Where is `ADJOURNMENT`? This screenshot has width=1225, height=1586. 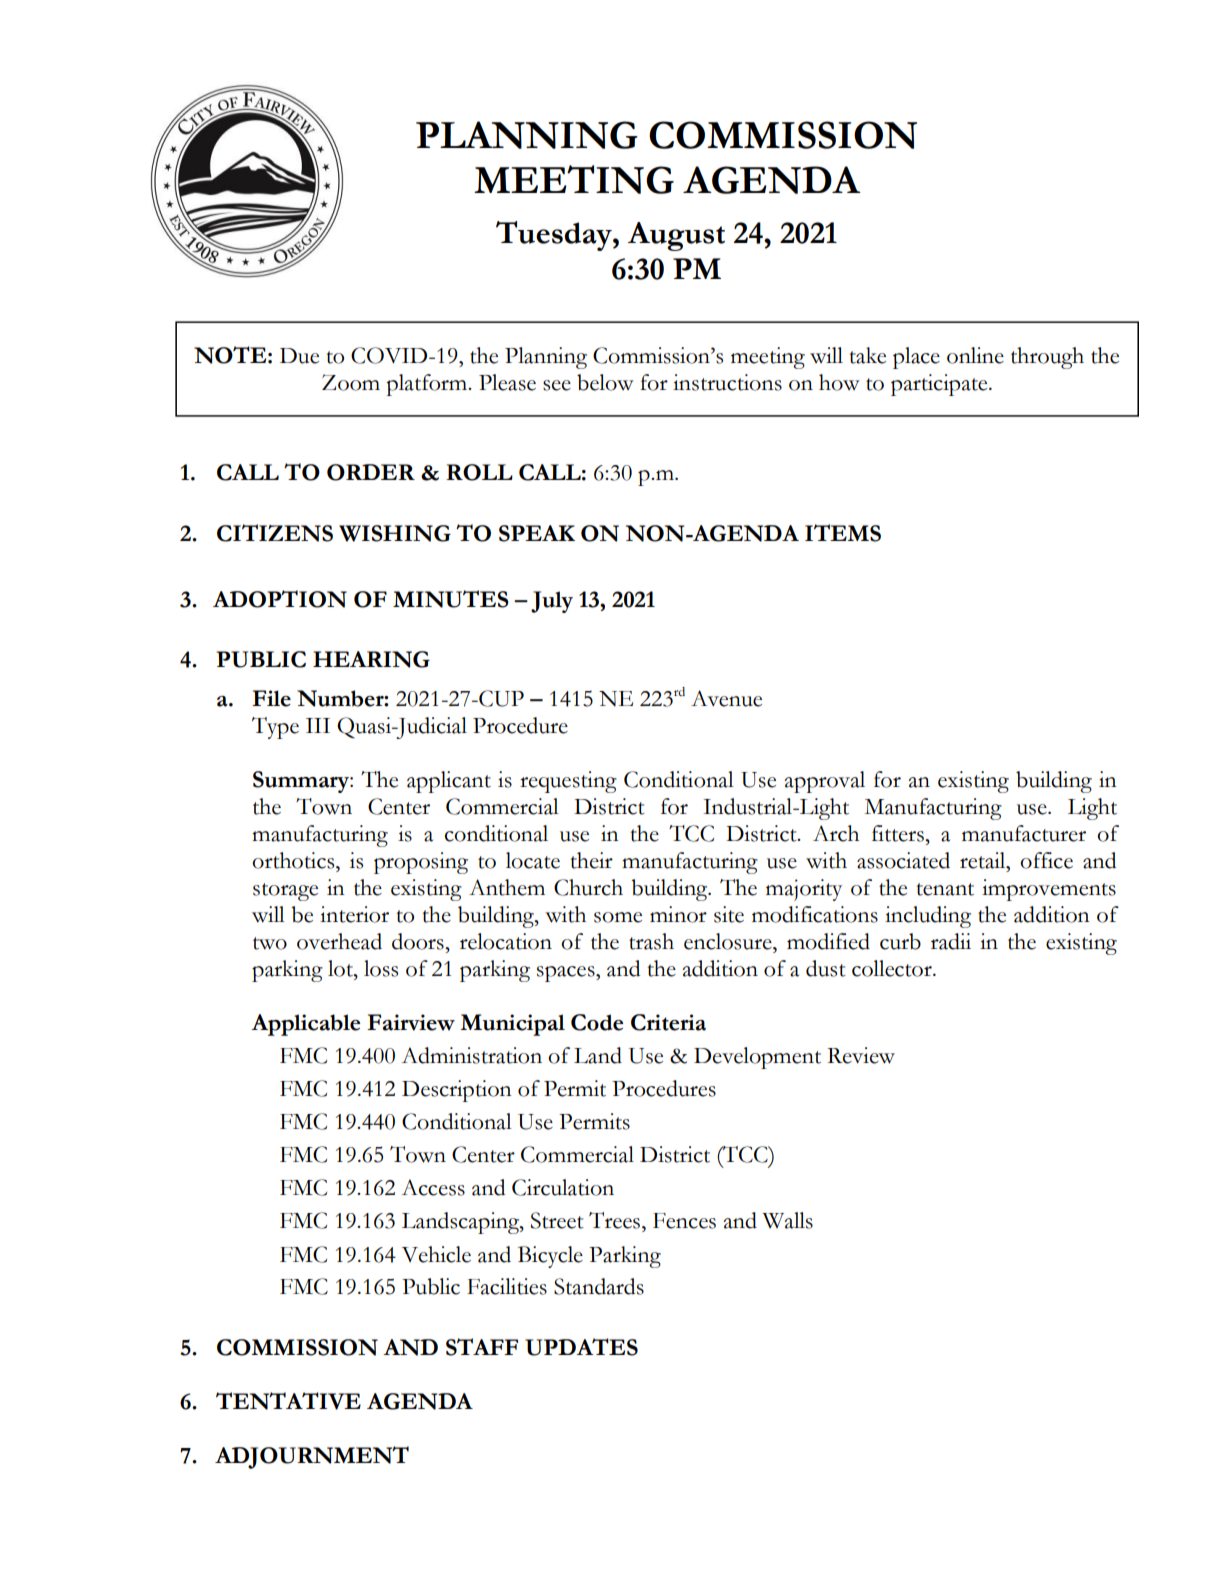
ADJOURNMENT is located at coordinates (312, 1457).
